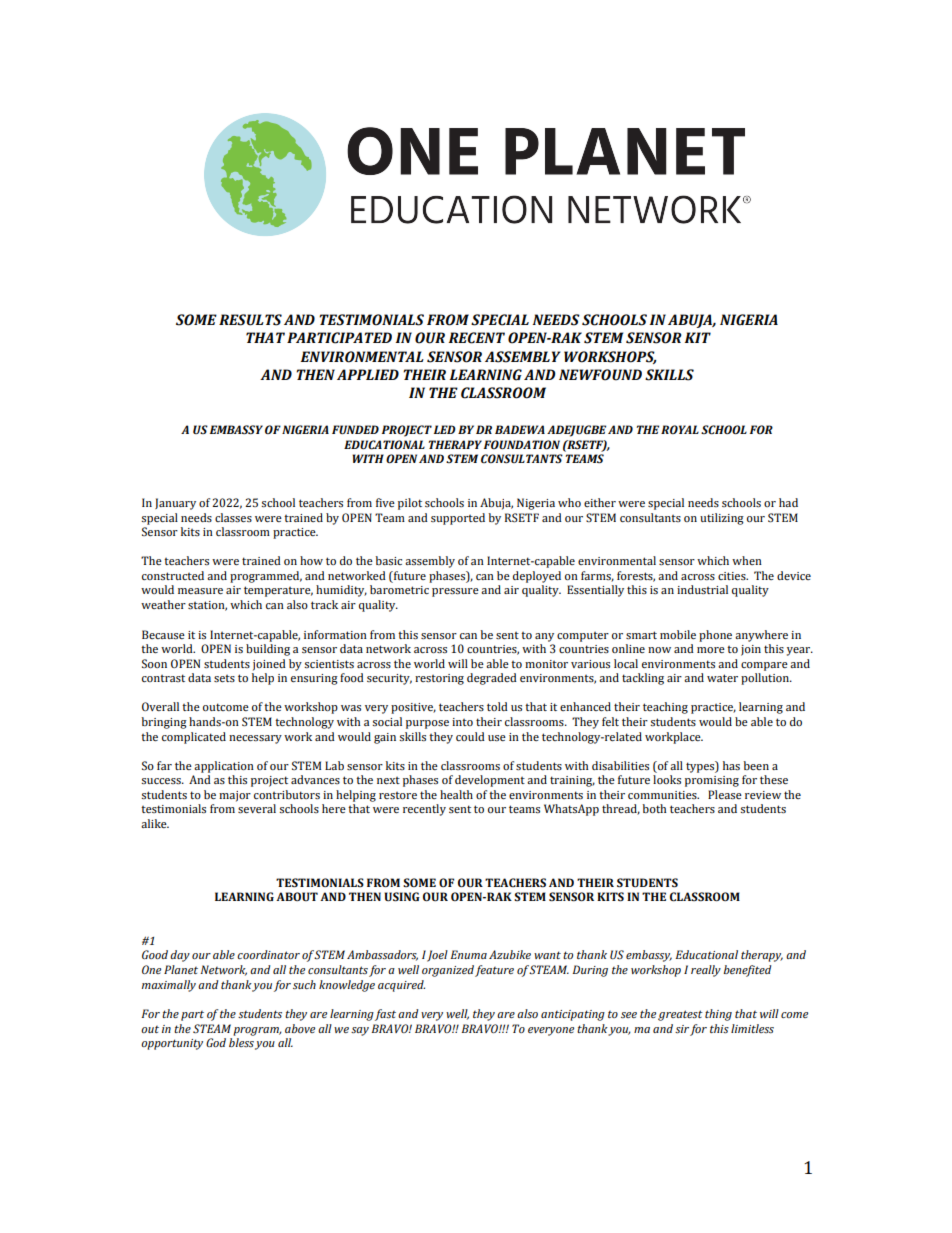 The image size is (952, 1233). Describe the element at coordinates (368, 374) in the document. I see `APPLIED` at that location.
